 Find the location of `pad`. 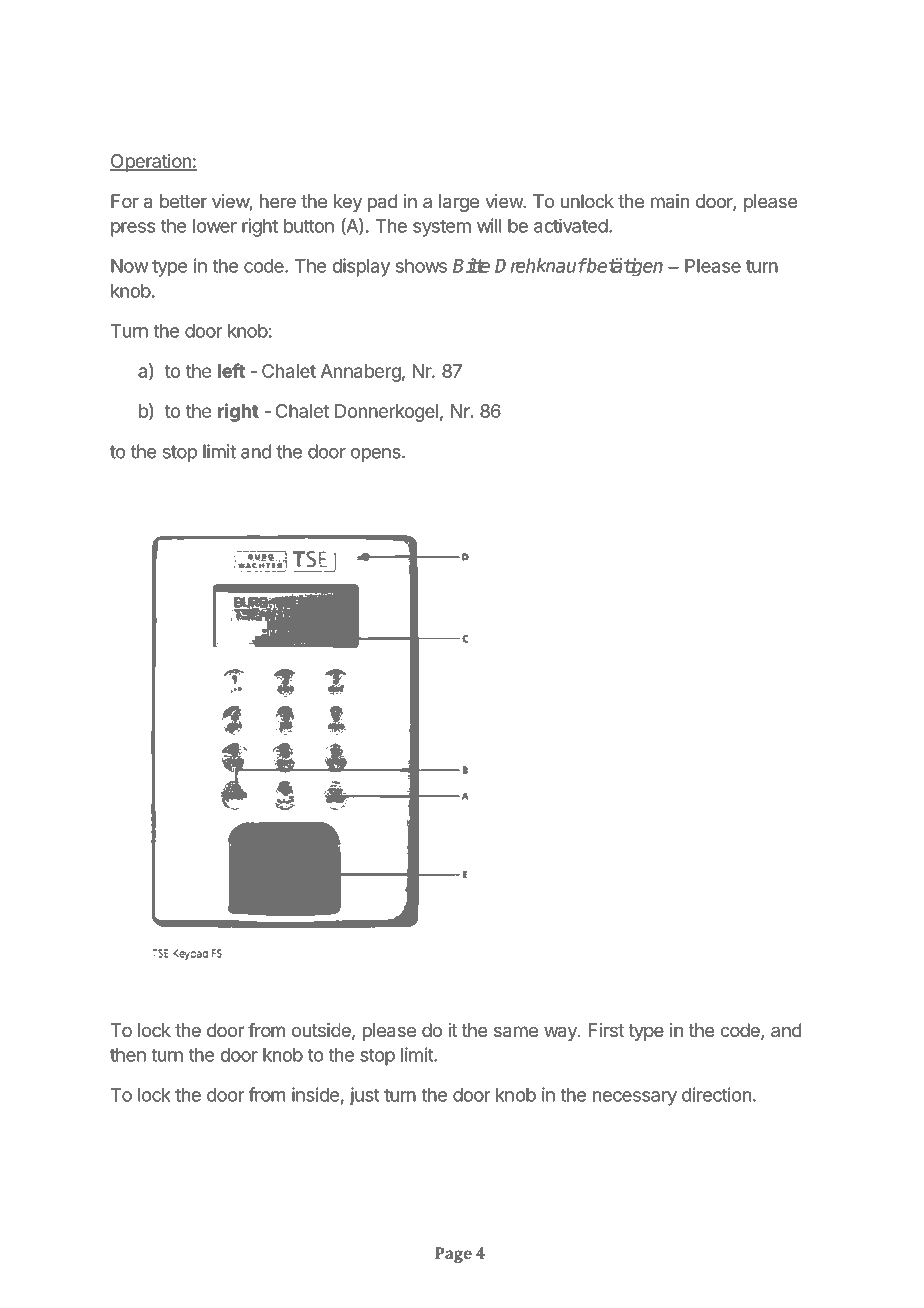

pad is located at coordinates (383, 203).
